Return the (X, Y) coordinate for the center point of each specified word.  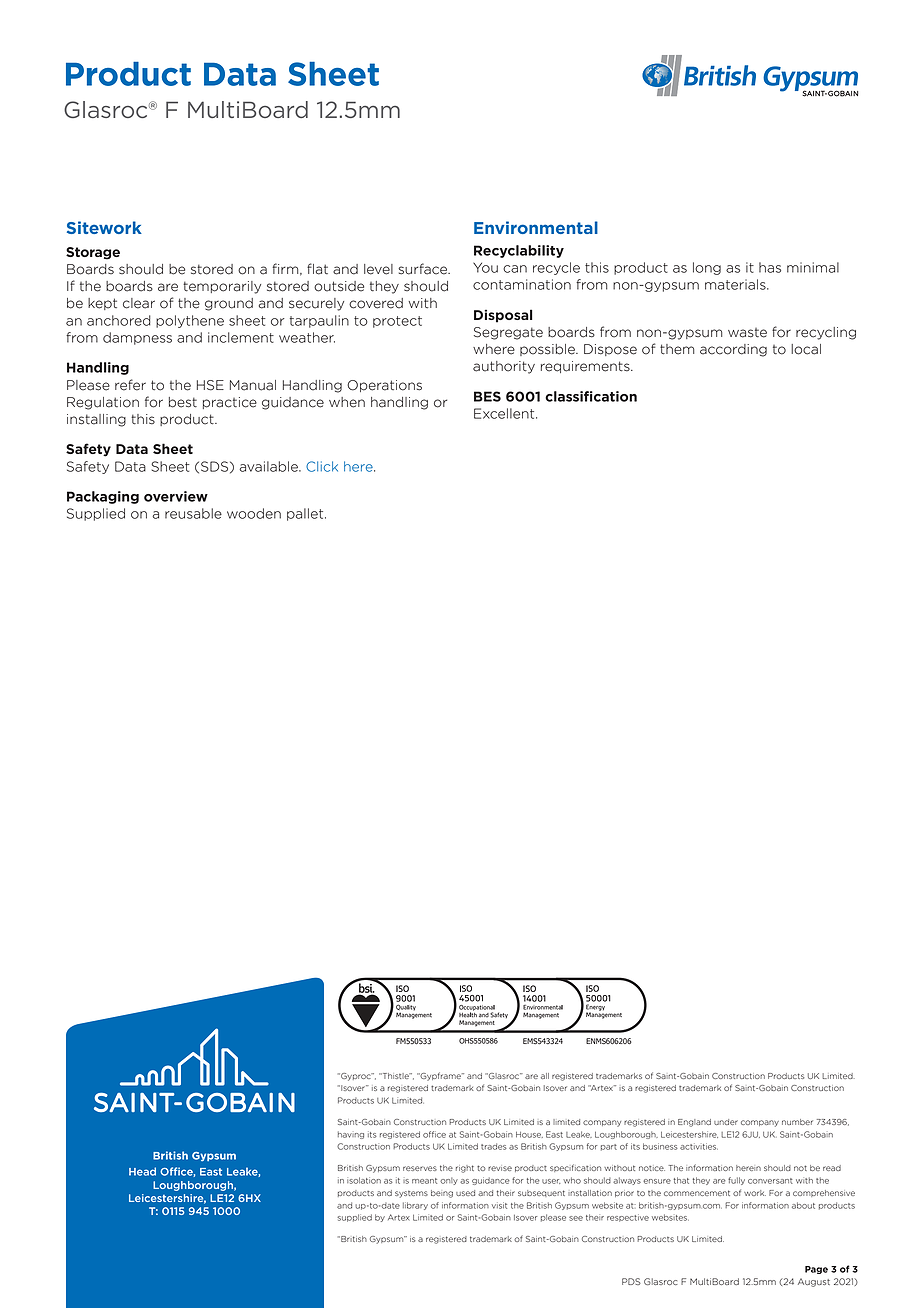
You (485, 267)
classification (591, 396)
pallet (306, 514)
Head (142, 1171)
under (726, 1122)
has (770, 267)
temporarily (222, 287)
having (351, 1135)
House (529, 1135)
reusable (193, 513)
